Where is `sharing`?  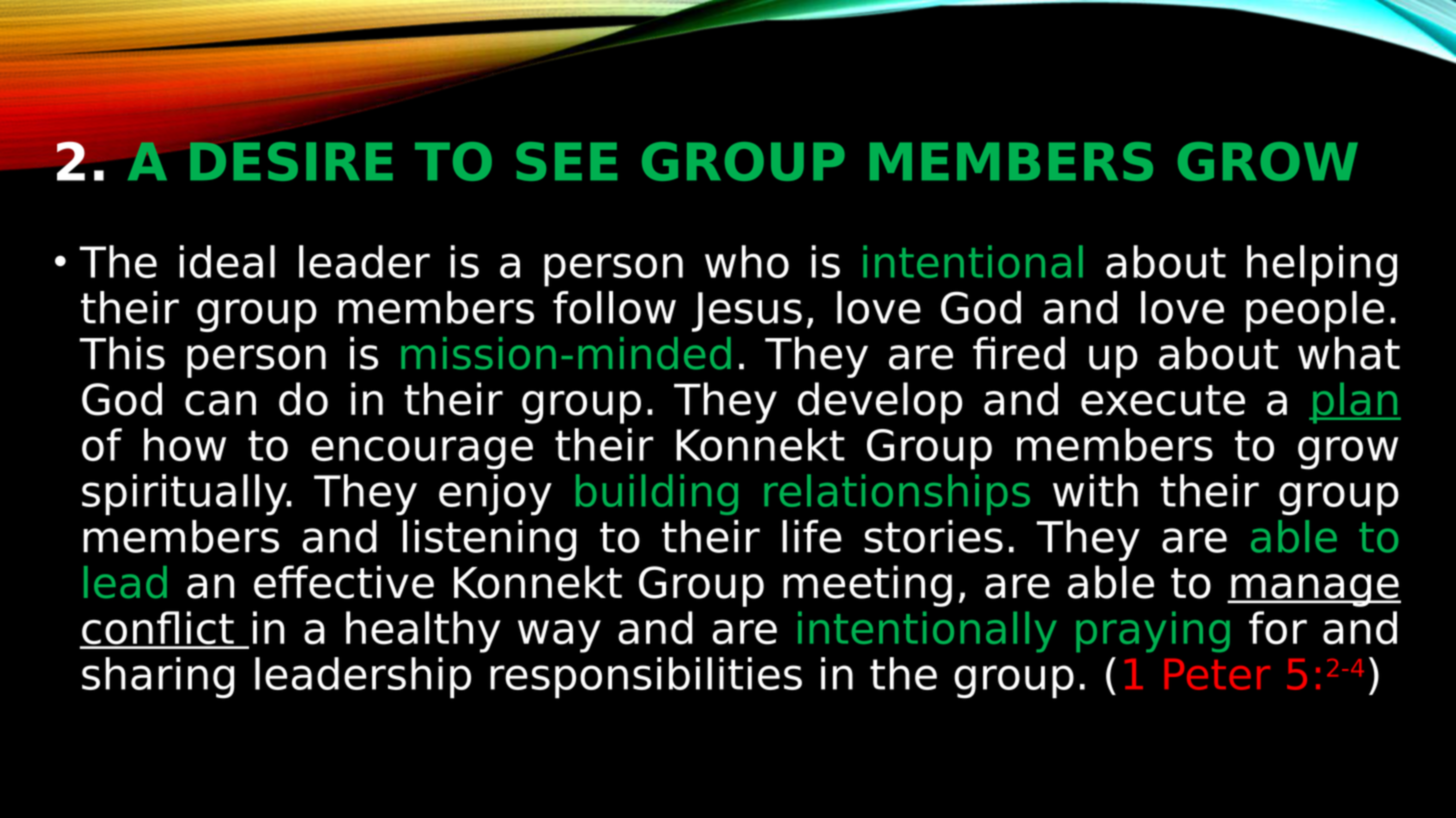 sharing is located at coordinates (158, 678).
